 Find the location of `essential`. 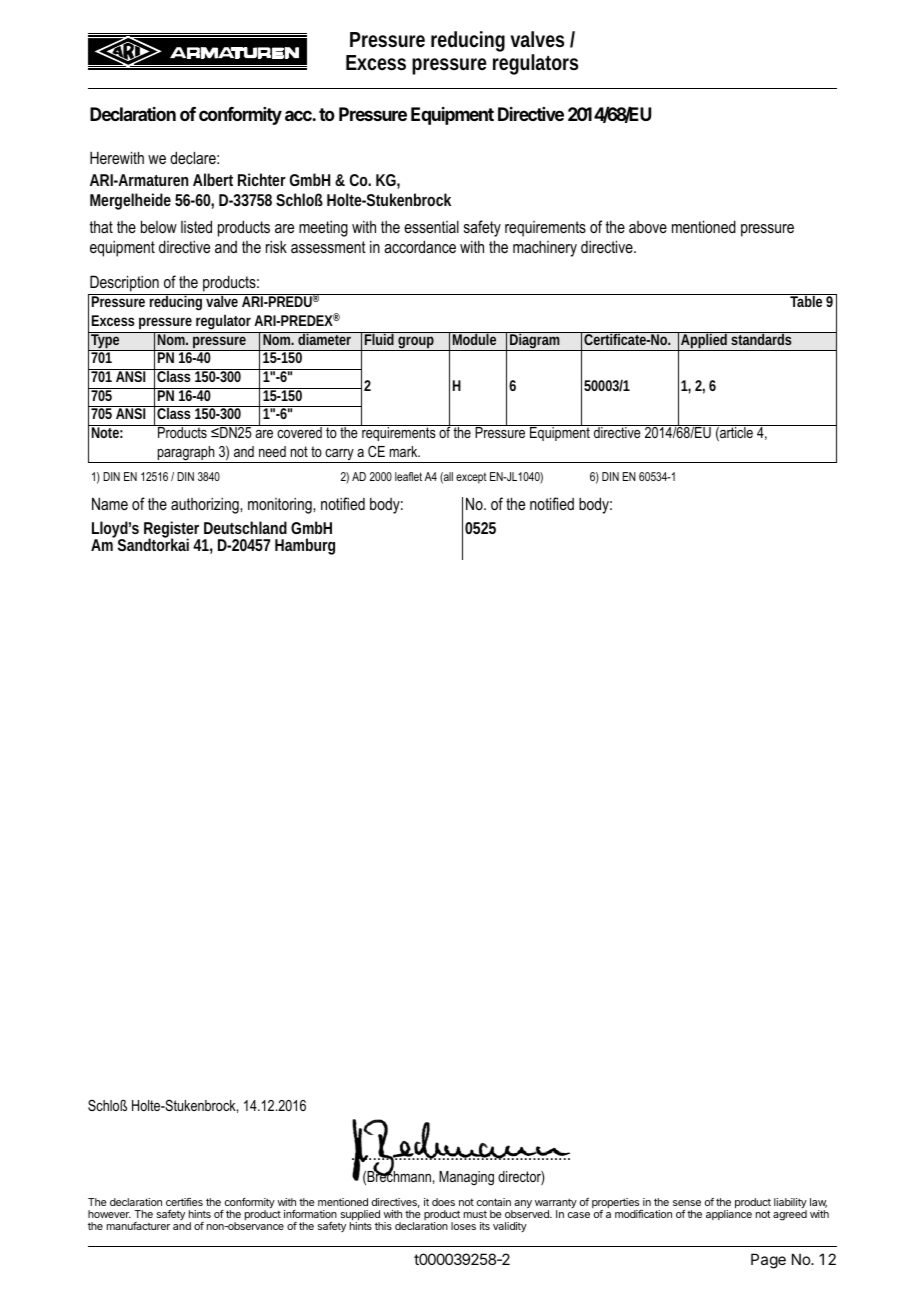

essential is located at coordinates (431, 226).
